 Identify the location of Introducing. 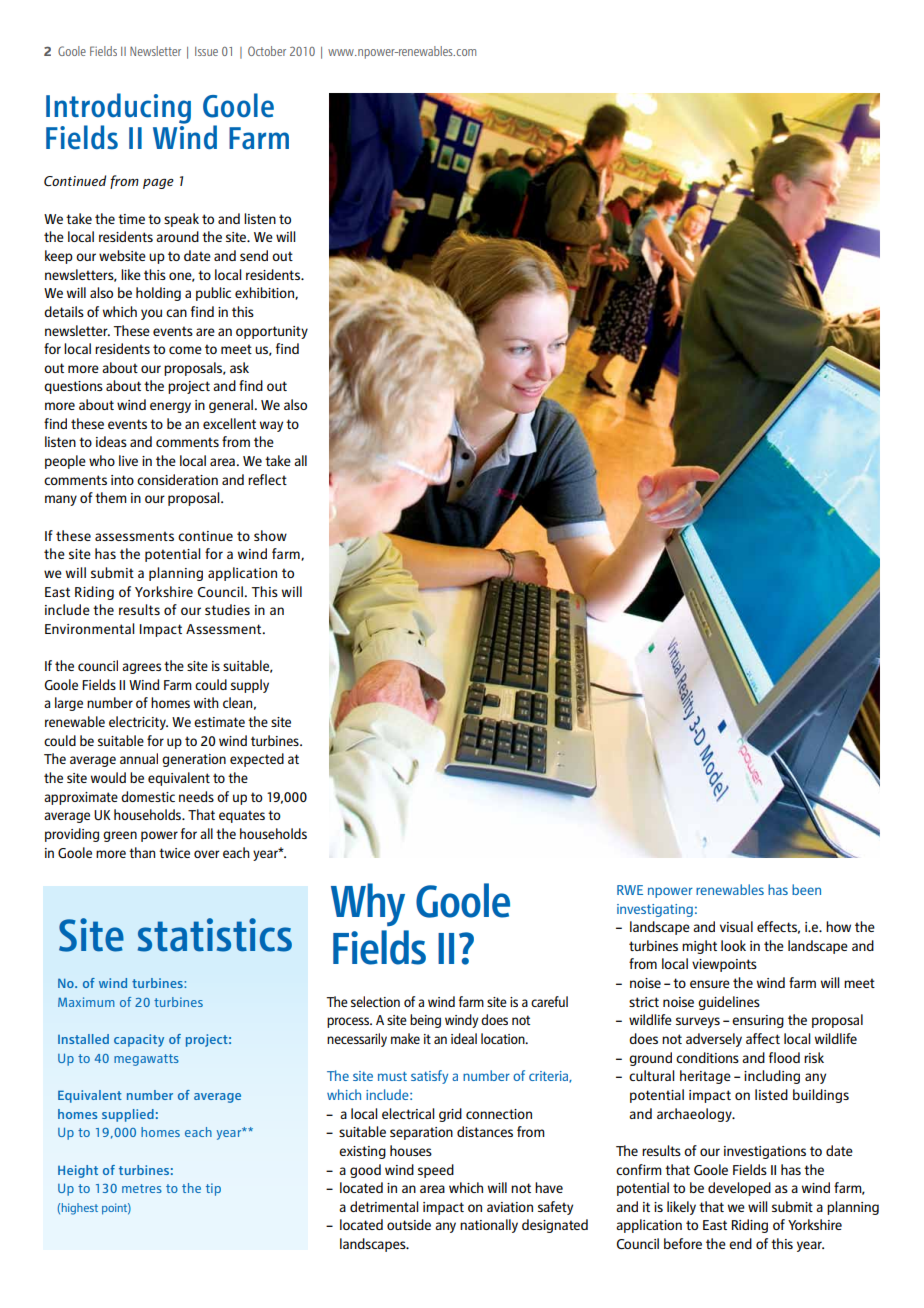
(118, 109).
